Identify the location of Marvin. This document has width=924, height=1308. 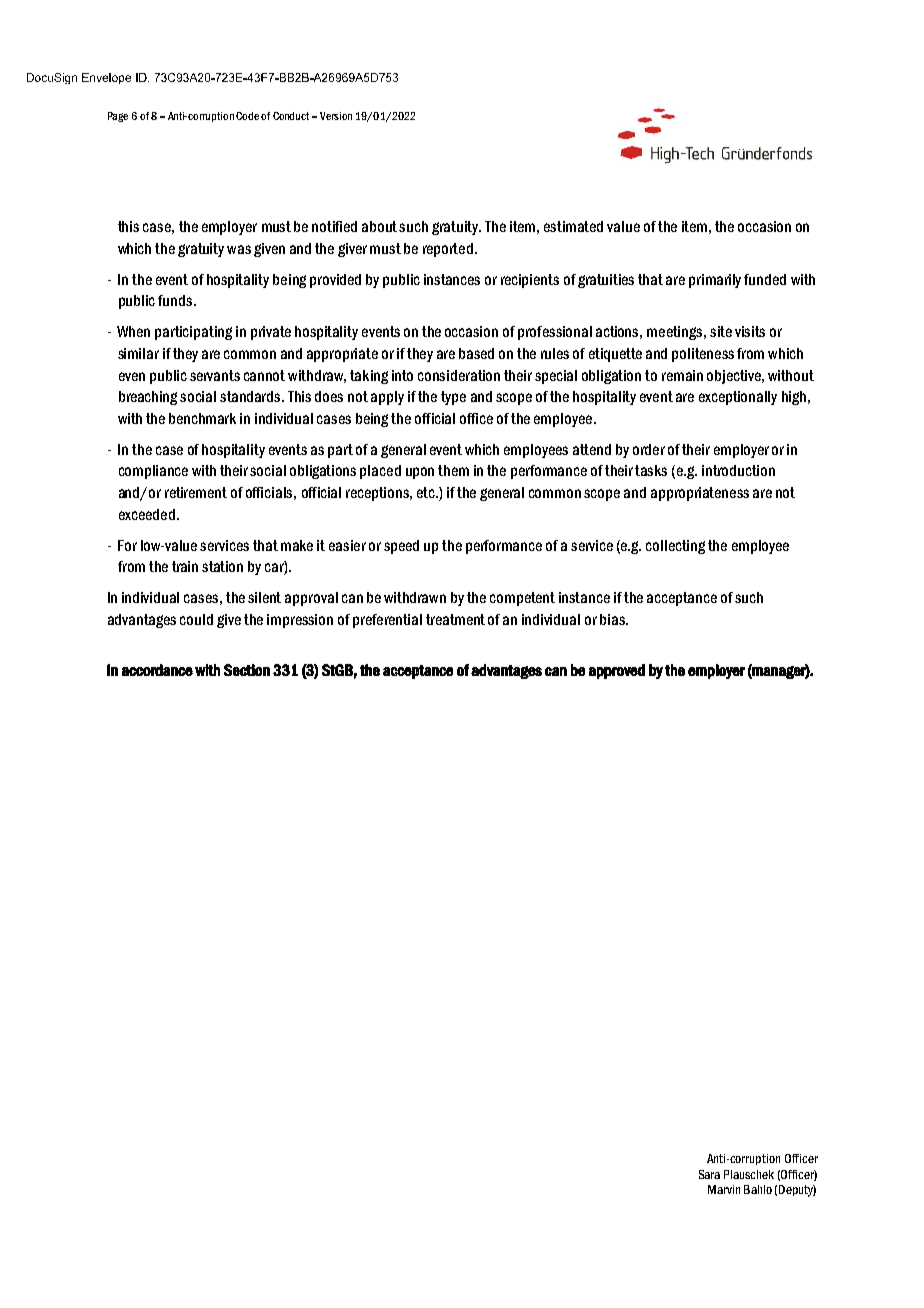
(724, 1189).
